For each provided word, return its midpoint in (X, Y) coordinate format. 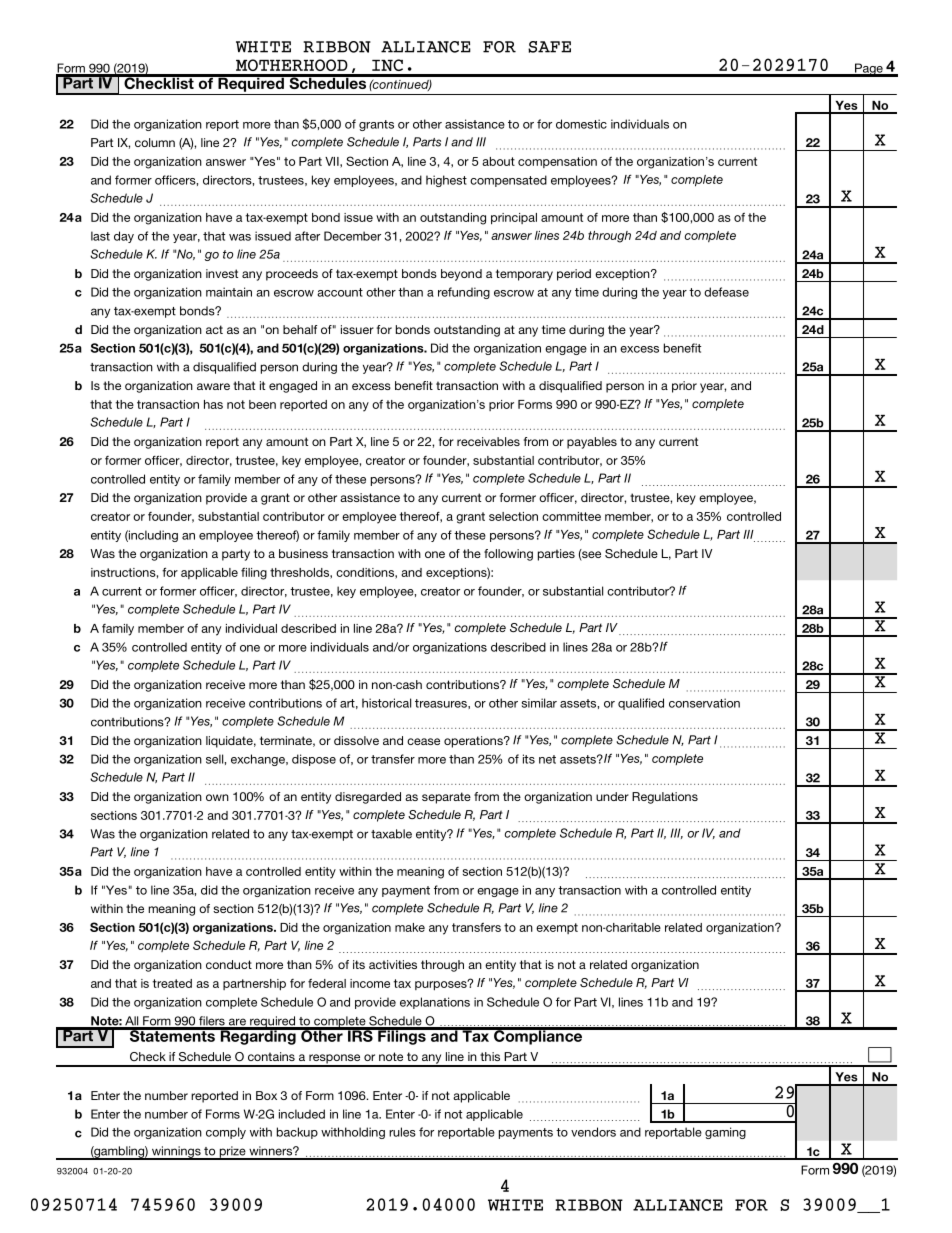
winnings (176, 1153)
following (508, 555)
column (155, 142)
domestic (581, 124)
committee (571, 516)
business (303, 553)
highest (446, 181)
